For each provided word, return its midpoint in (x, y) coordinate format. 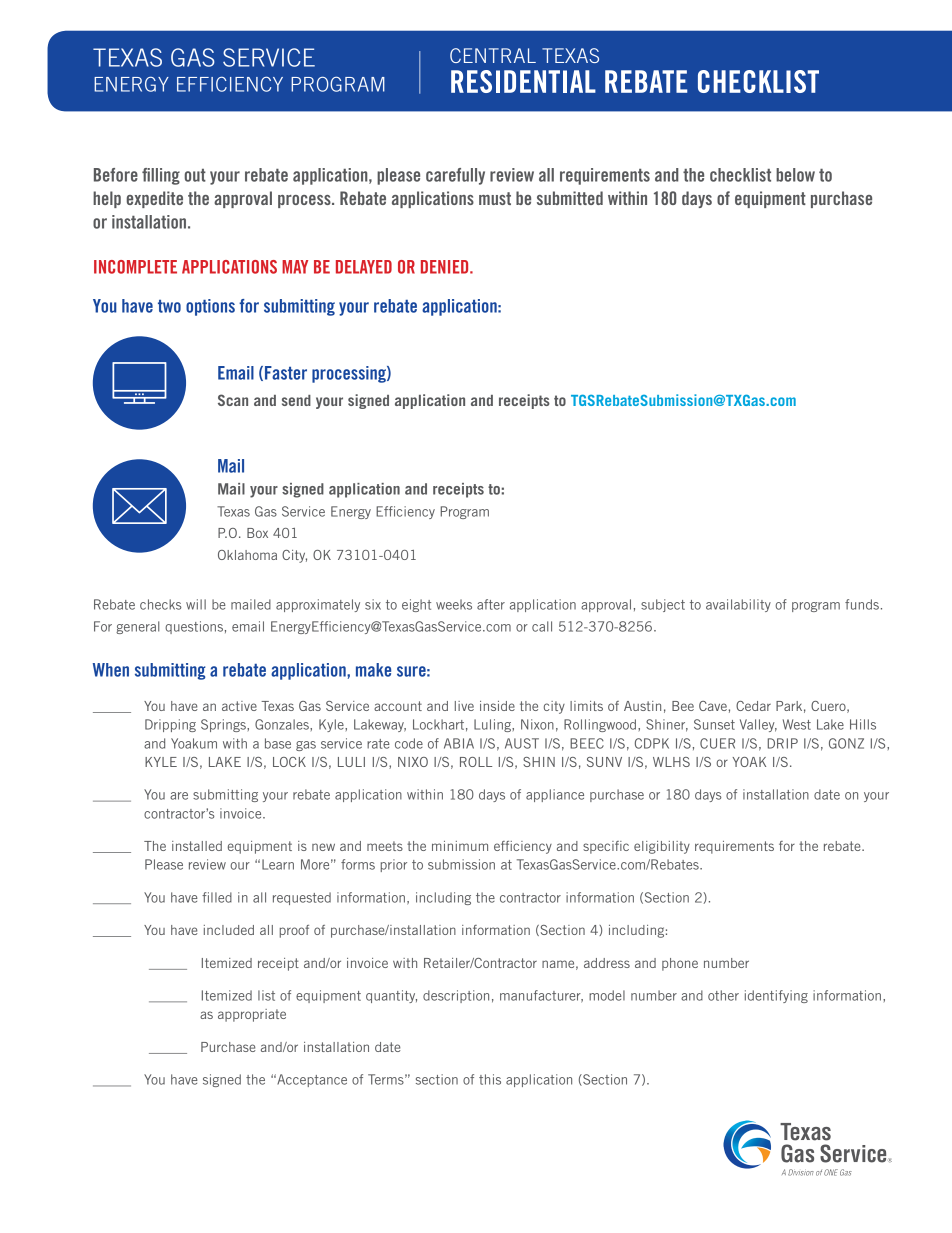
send (296, 400)
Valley (758, 725)
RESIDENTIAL (523, 81)
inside (497, 706)
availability (738, 605)
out (195, 175)
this (490, 1079)
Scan (233, 400)
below (795, 175)
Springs (224, 725)
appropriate (252, 1015)
